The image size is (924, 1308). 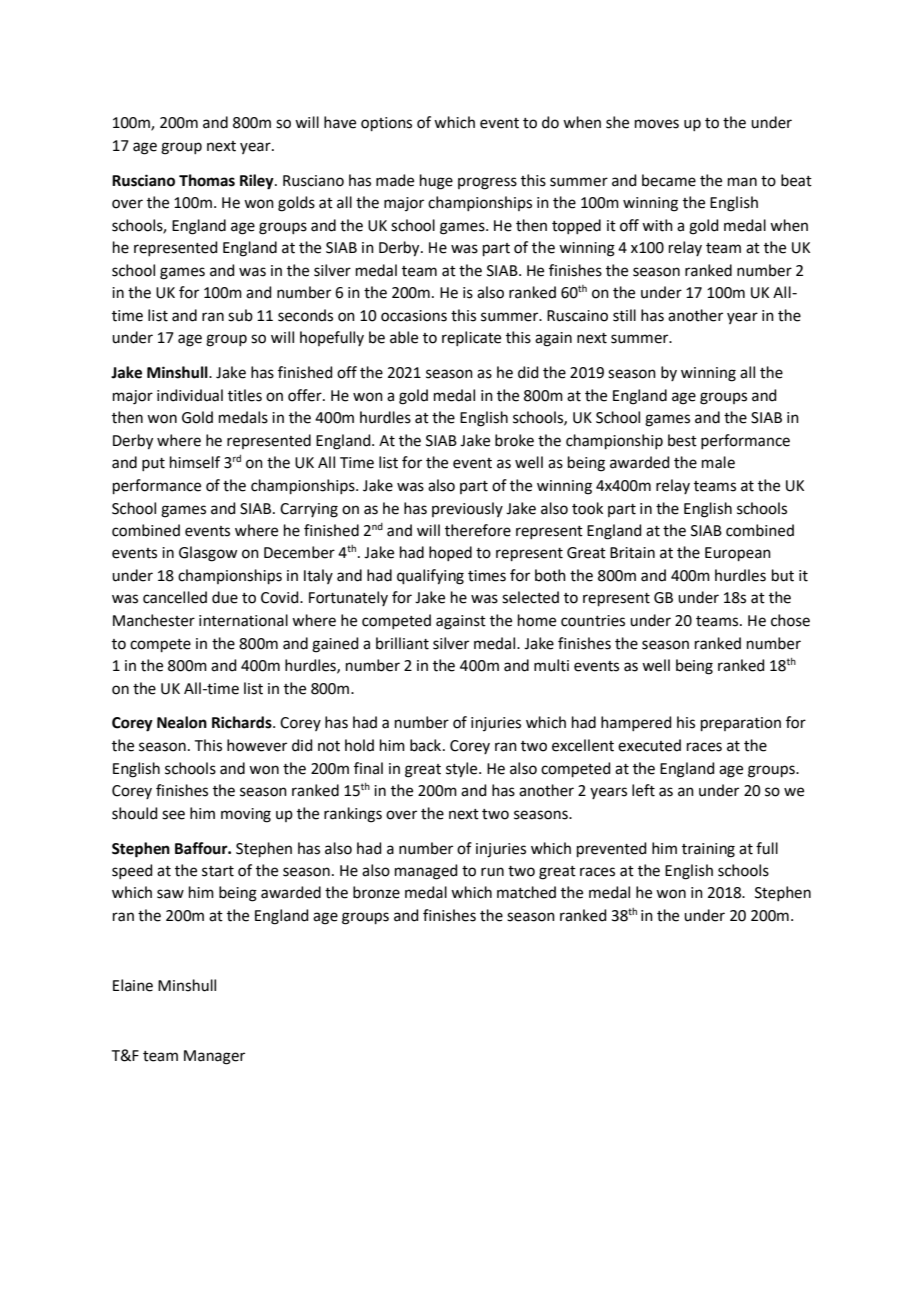 What do you see at coordinates (463, 770) in the page?
I see `style` at bounding box center [463, 770].
